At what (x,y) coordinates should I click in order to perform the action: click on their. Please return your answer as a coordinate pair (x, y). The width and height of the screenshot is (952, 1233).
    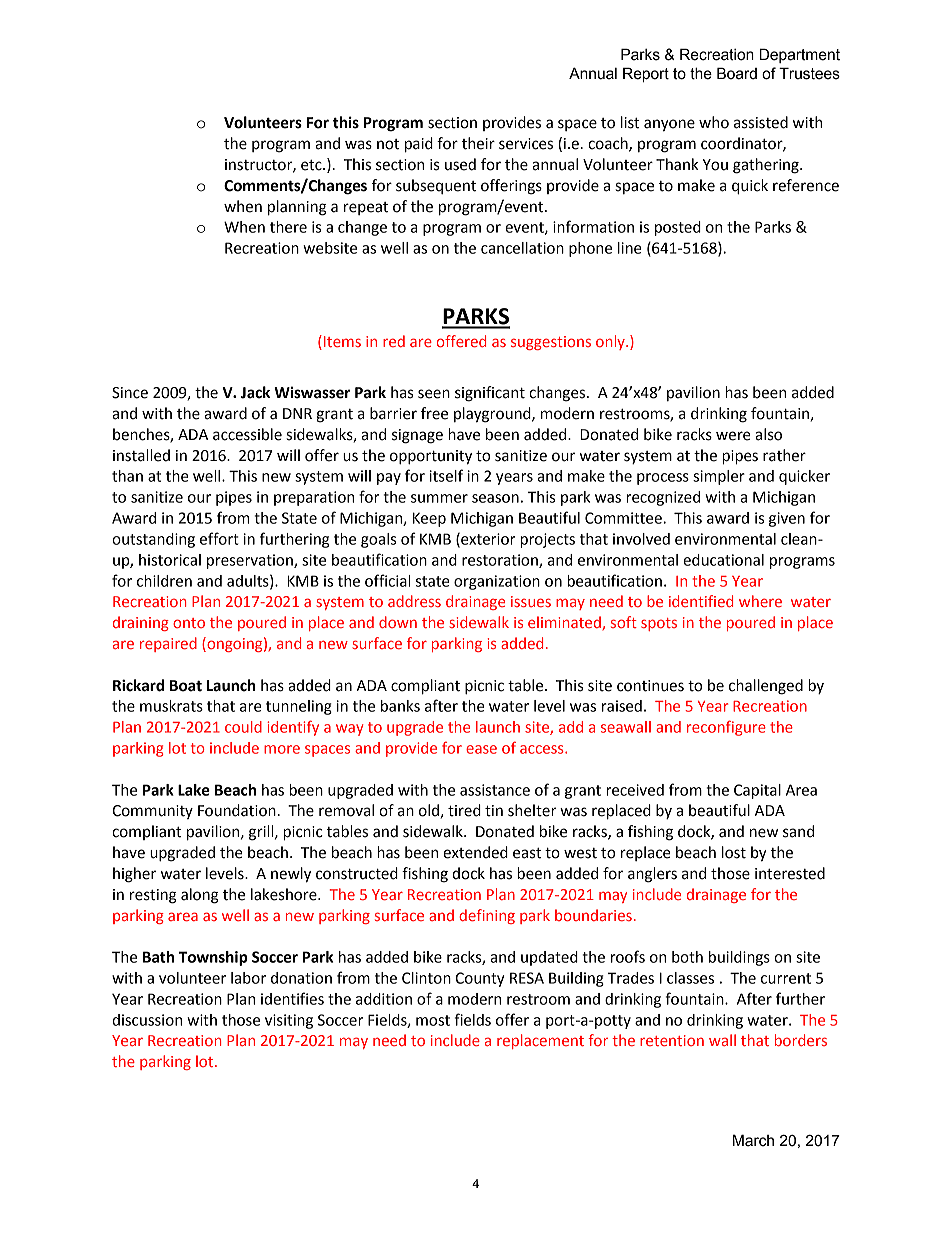
    Looking at the image, I should click on (478, 143).
